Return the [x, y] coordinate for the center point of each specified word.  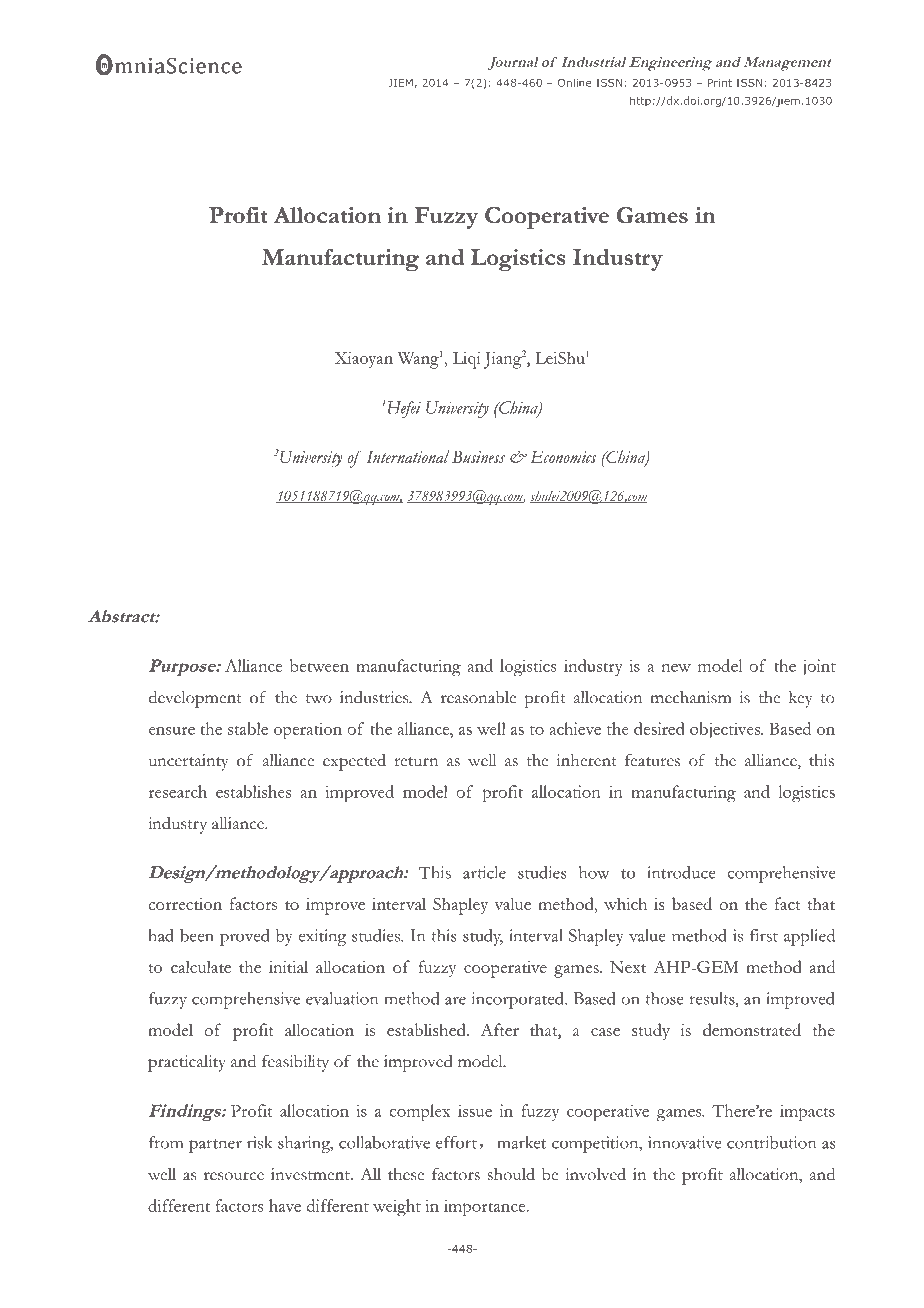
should [511, 1174]
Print [720, 83]
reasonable [478, 697]
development [195, 699]
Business [478, 457]
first [764, 935]
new [676, 668]
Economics [563, 457]
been [197, 935]
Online [575, 82]
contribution [771, 1142]
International [407, 456]
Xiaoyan [364, 360]
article [484, 872]
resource [234, 1176]
